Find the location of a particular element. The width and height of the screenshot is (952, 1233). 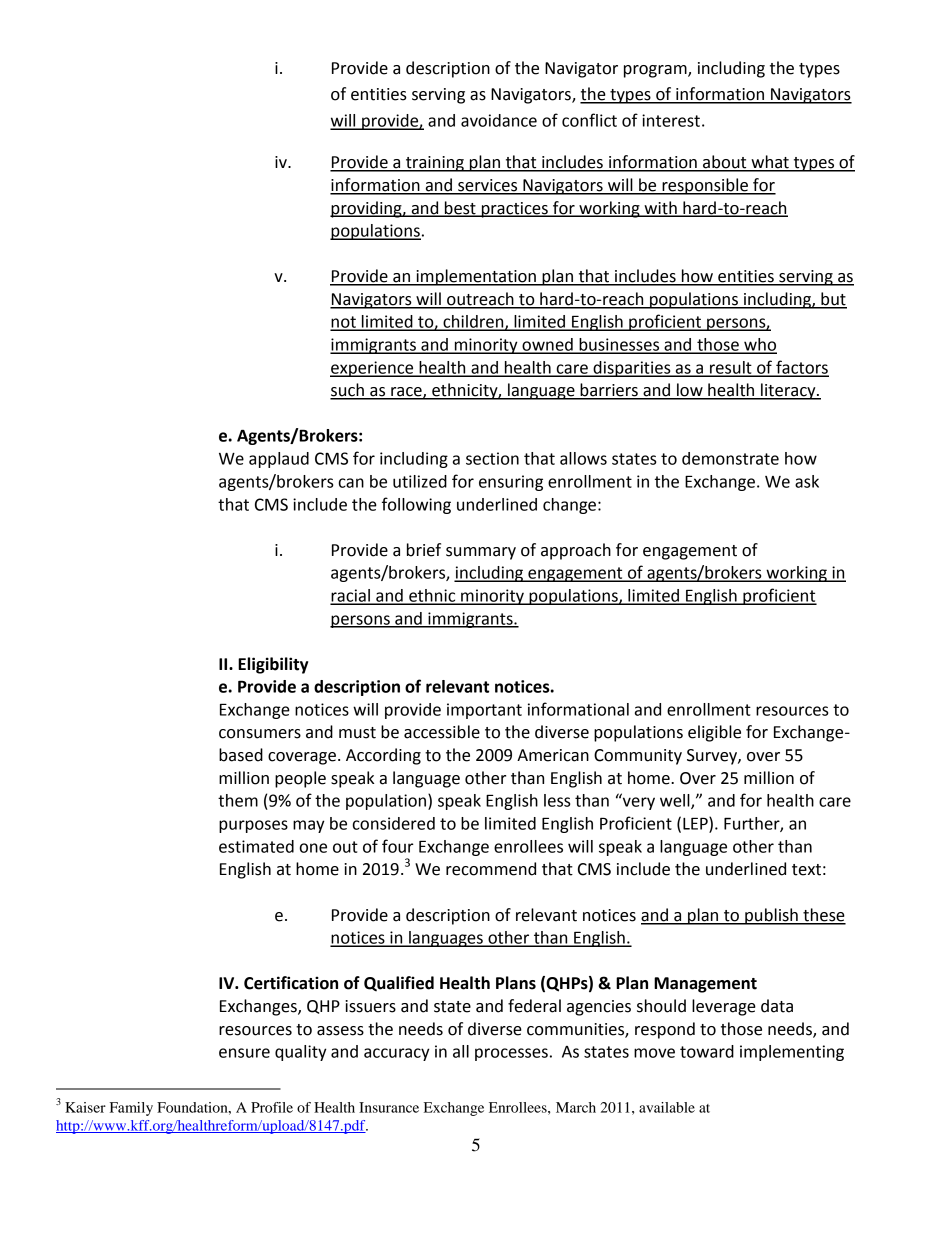

purposes is located at coordinates (253, 826).
